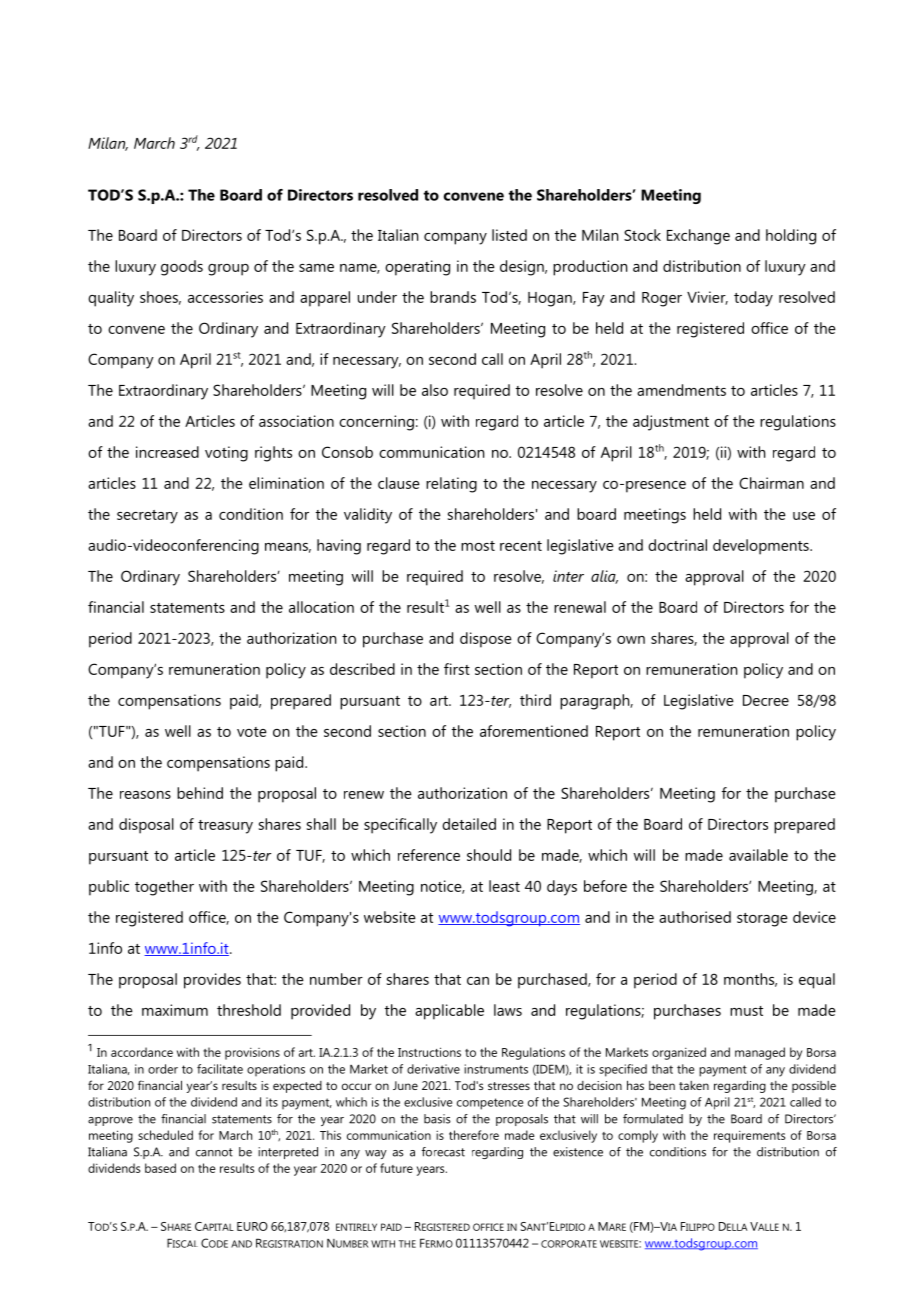  Describe the element at coordinates (451, 485) in the screenshot. I see `relating` at that location.
